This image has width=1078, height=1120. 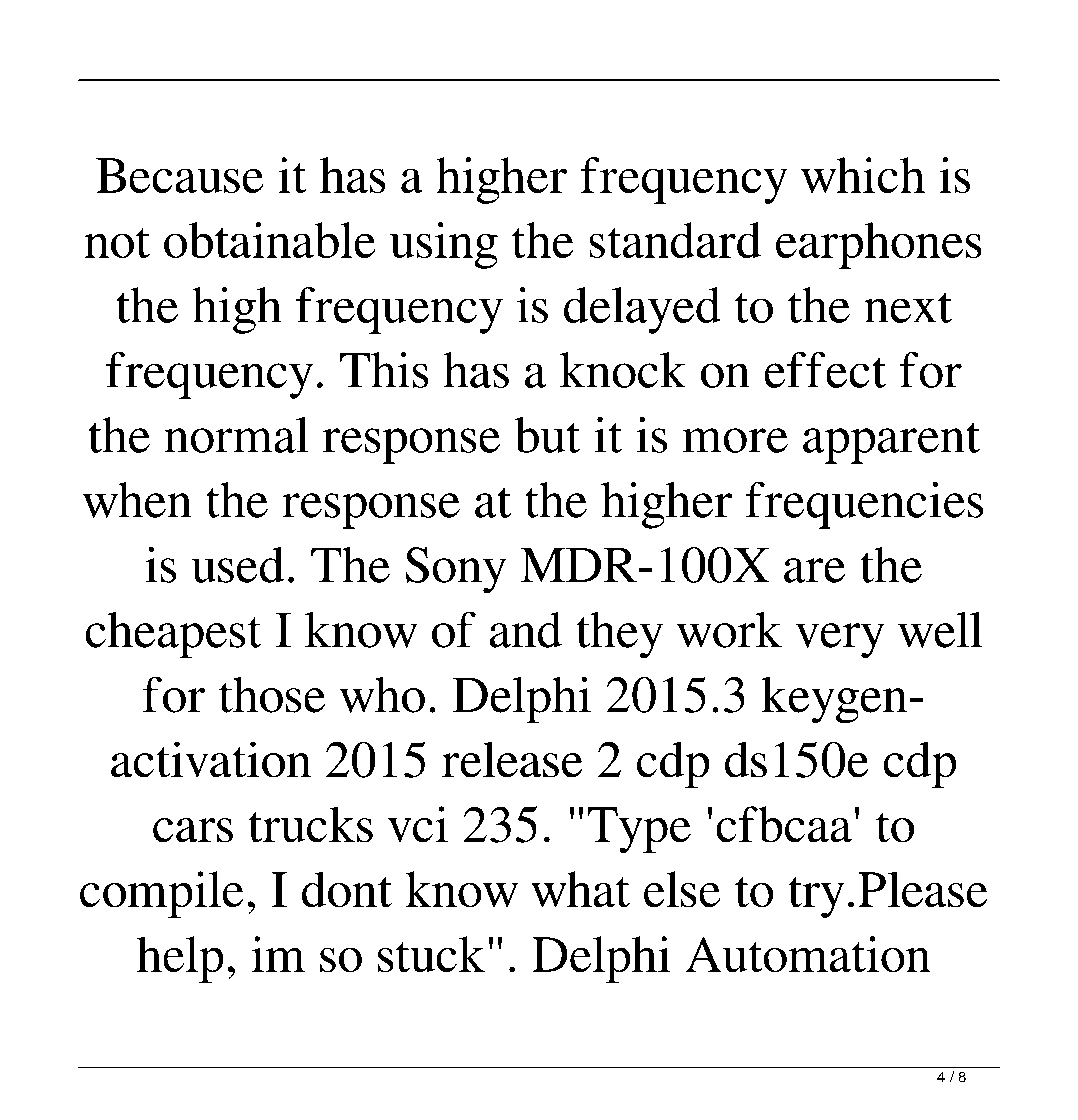 What do you see at coordinates (456, 570) in the image?
I see `Sony` at bounding box center [456, 570].
